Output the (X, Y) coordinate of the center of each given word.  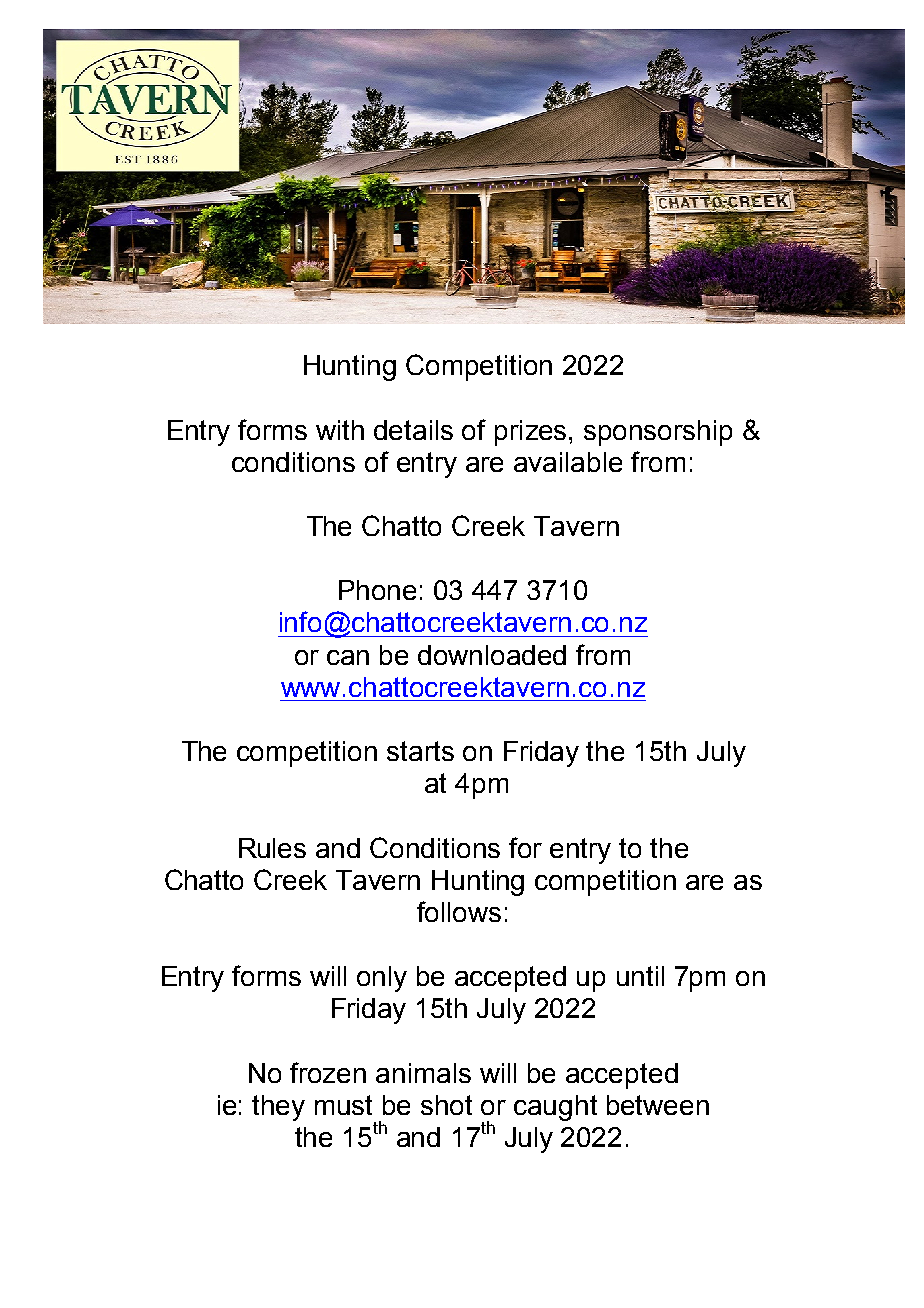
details (413, 430)
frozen (328, 1072)
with (340, 430)
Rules (272, 848)
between (658, 1105)
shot (446, 1105)
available (568, 462)
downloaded (492, 655)
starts (420, 751)
